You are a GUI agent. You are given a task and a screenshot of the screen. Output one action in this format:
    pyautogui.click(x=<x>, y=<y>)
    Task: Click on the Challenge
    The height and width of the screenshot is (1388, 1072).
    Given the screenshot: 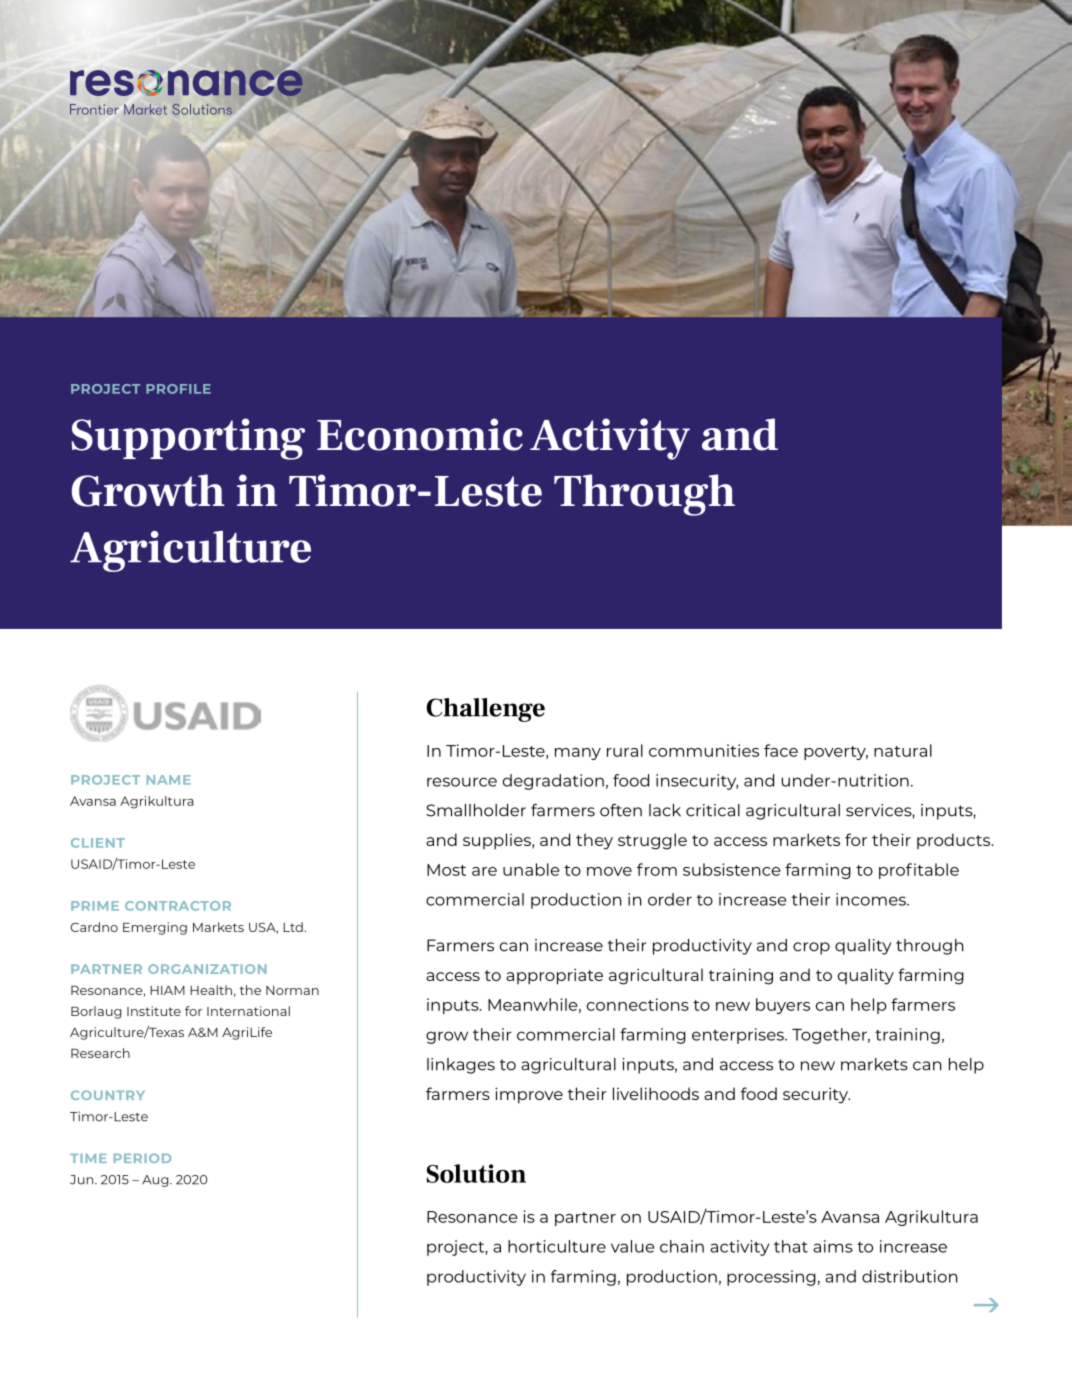 What is the action you would take?
    pyautogui.click(x=485, y=710)
